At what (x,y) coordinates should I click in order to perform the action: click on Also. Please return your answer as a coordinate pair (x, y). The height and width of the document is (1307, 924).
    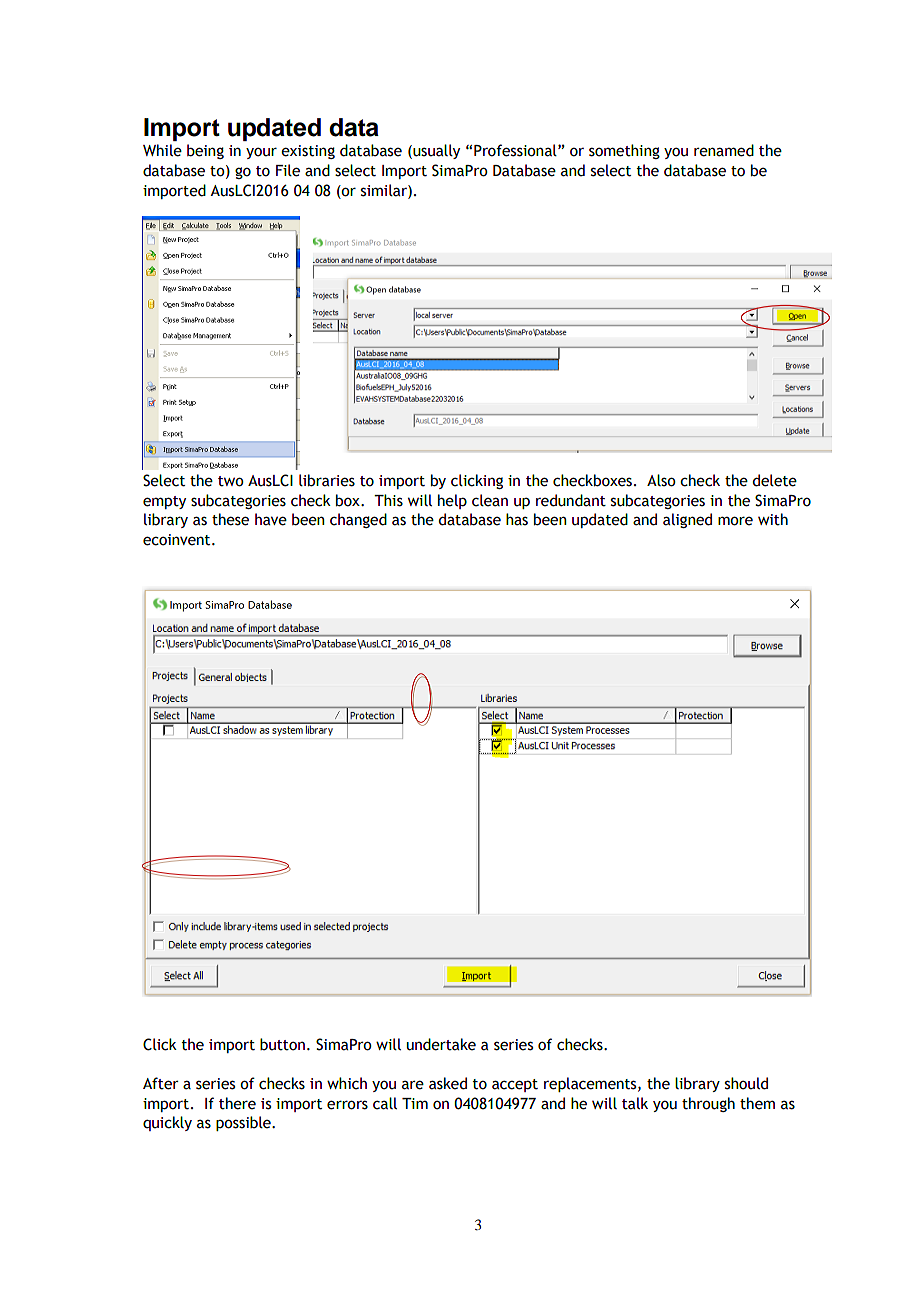
    Looking at the image, I should click on (661, 480).
